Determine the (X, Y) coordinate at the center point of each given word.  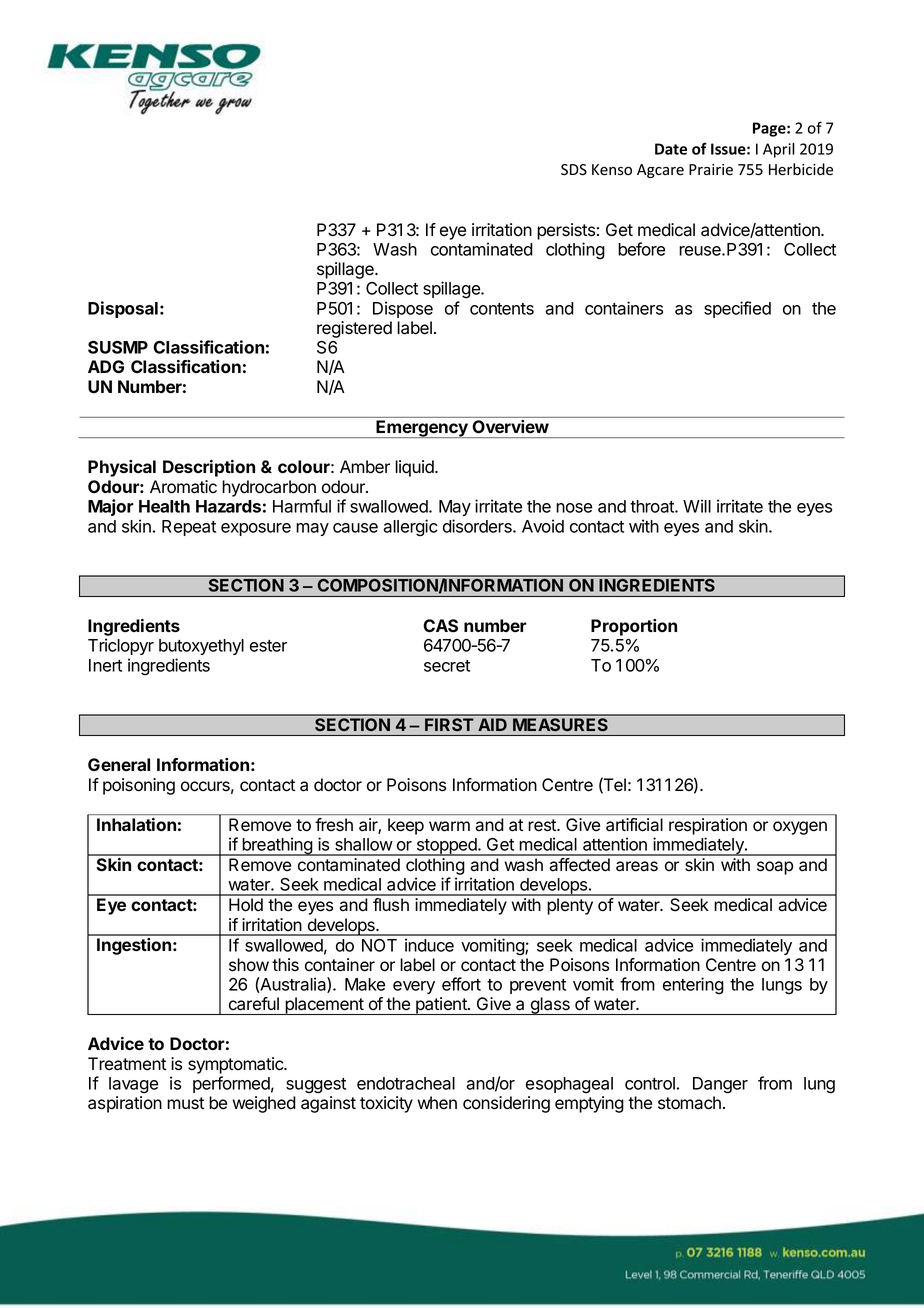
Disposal (123, 309)
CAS (440, 626)
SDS (574, 169)
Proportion (634, 627)
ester (268, 646)
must (185, 1103)
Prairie (711, 170)
